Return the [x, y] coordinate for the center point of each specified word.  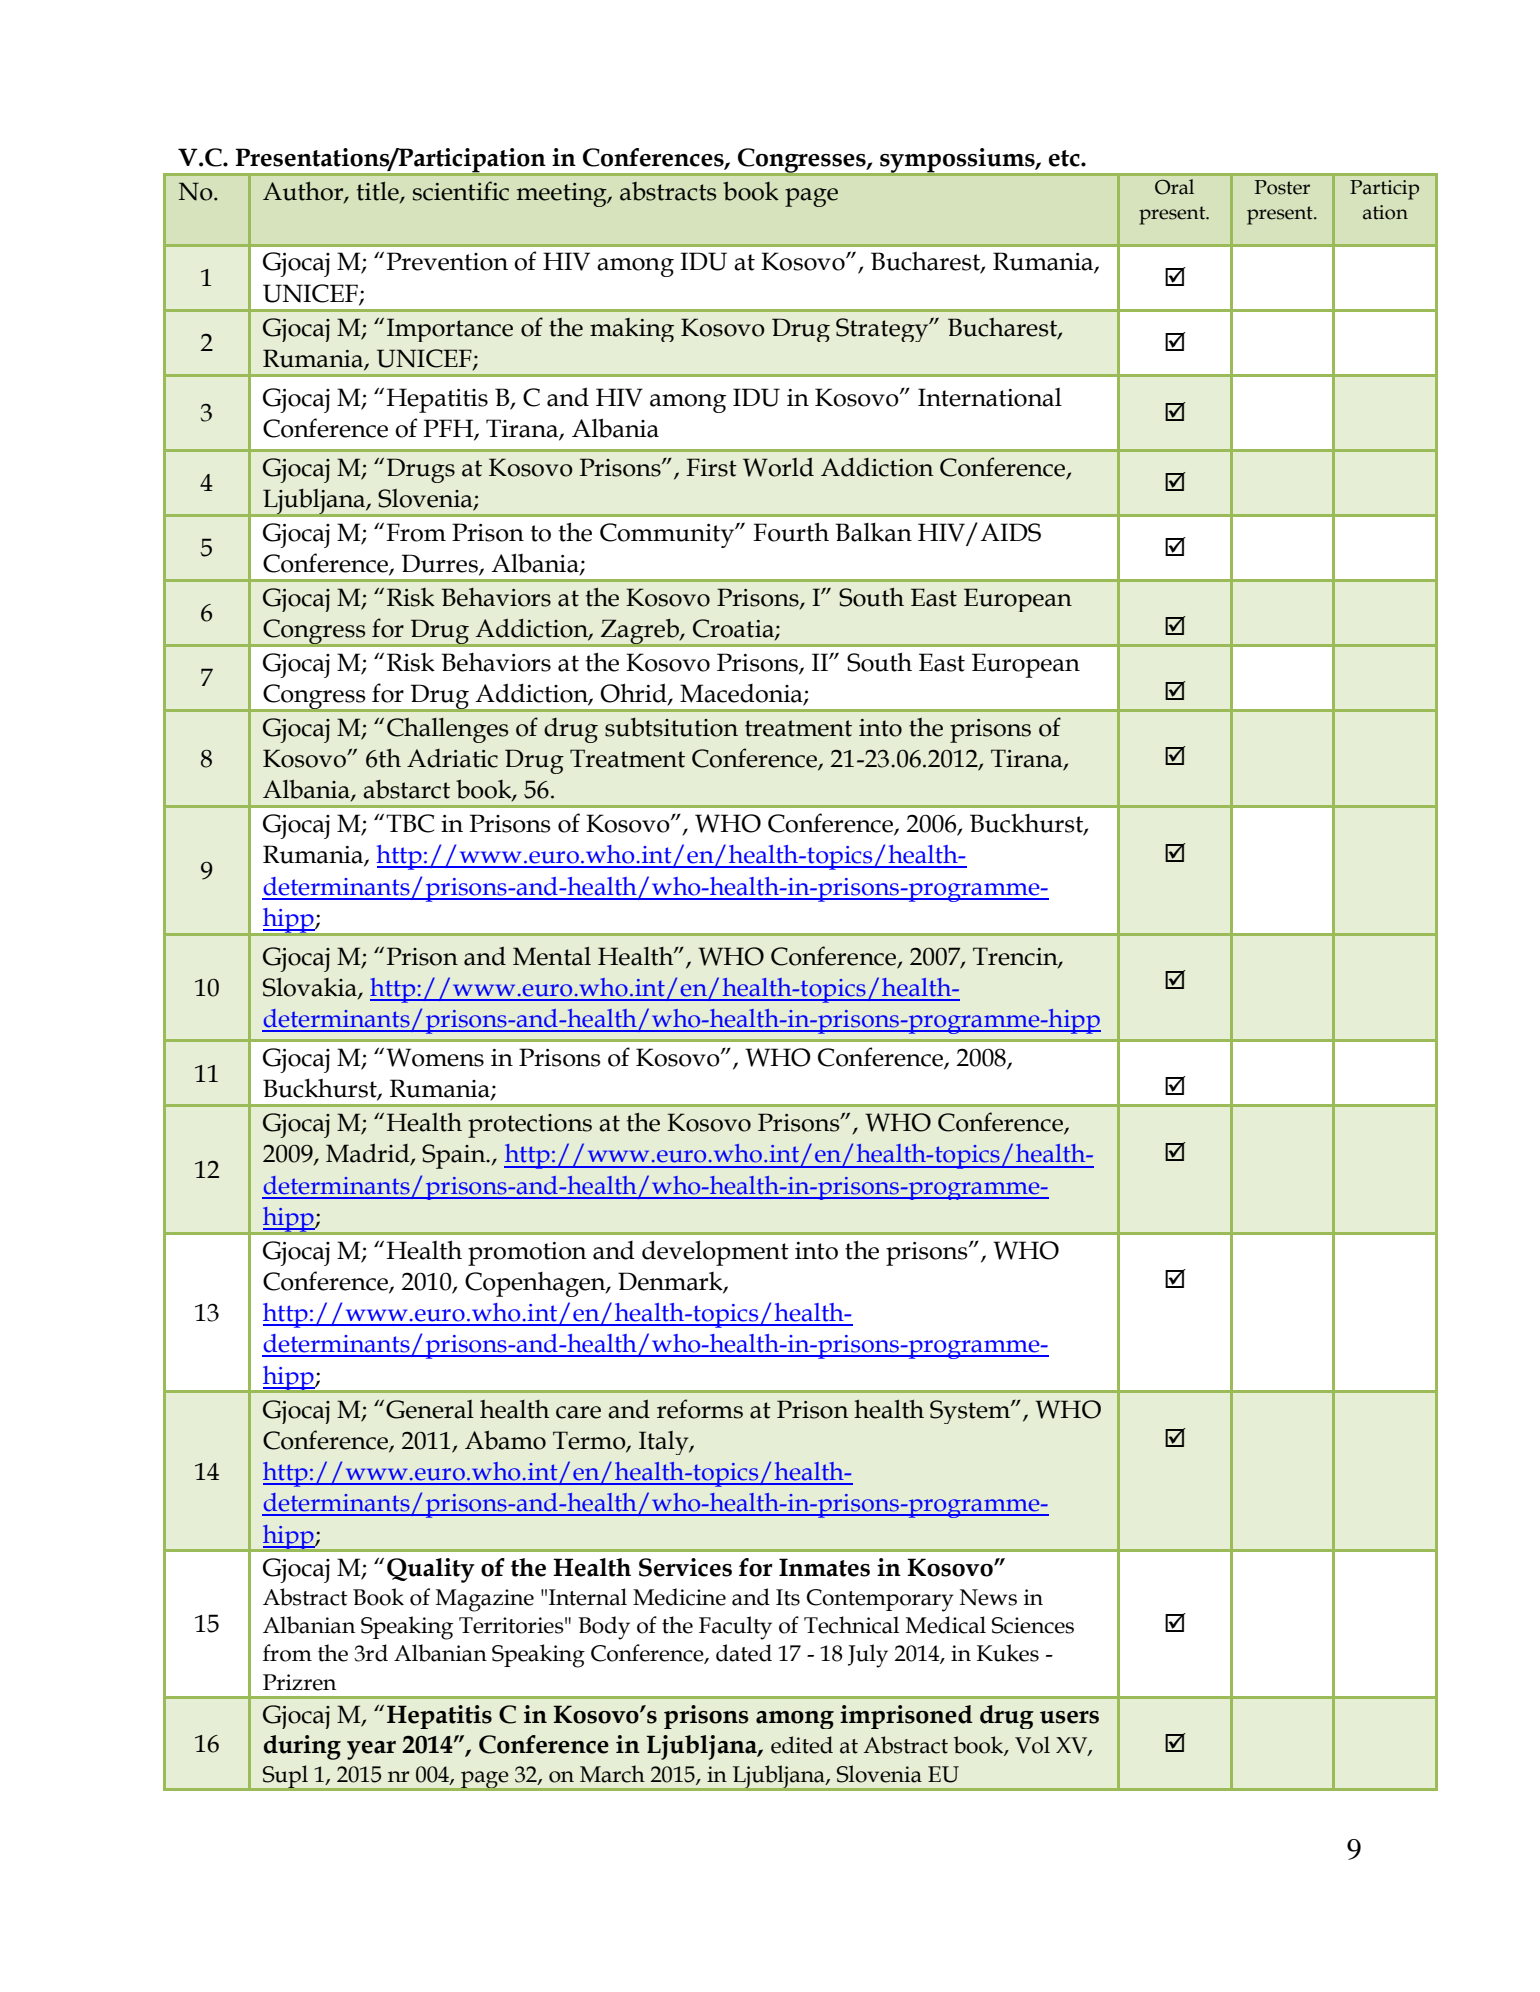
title [379, 192]
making [632, 330]
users [1069, 1717]
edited [802, 1745]
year [371, 1750]
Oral [1174, 187]
